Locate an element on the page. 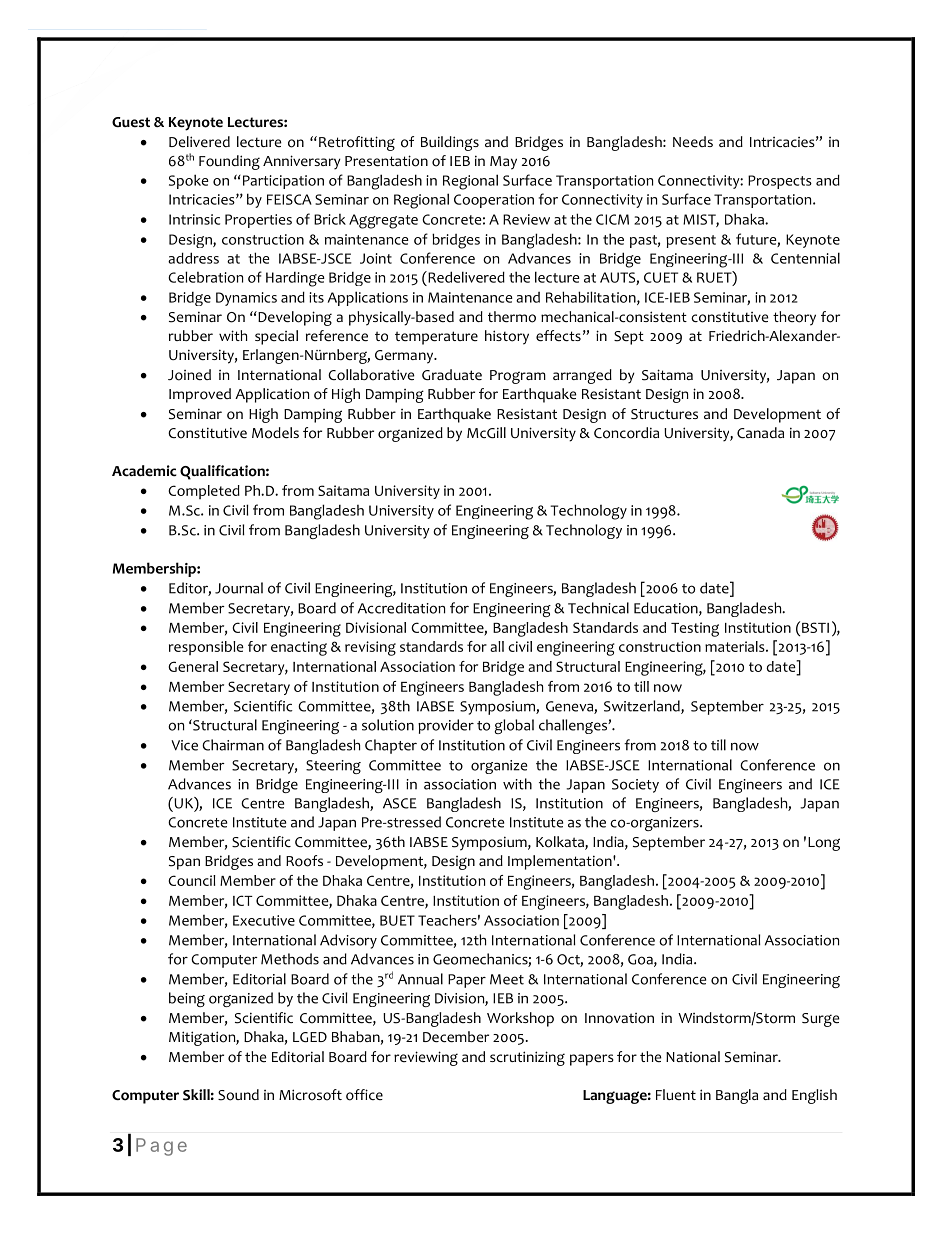 This image has height=1233, width=952. materials is located at coordinates (736, 646).
